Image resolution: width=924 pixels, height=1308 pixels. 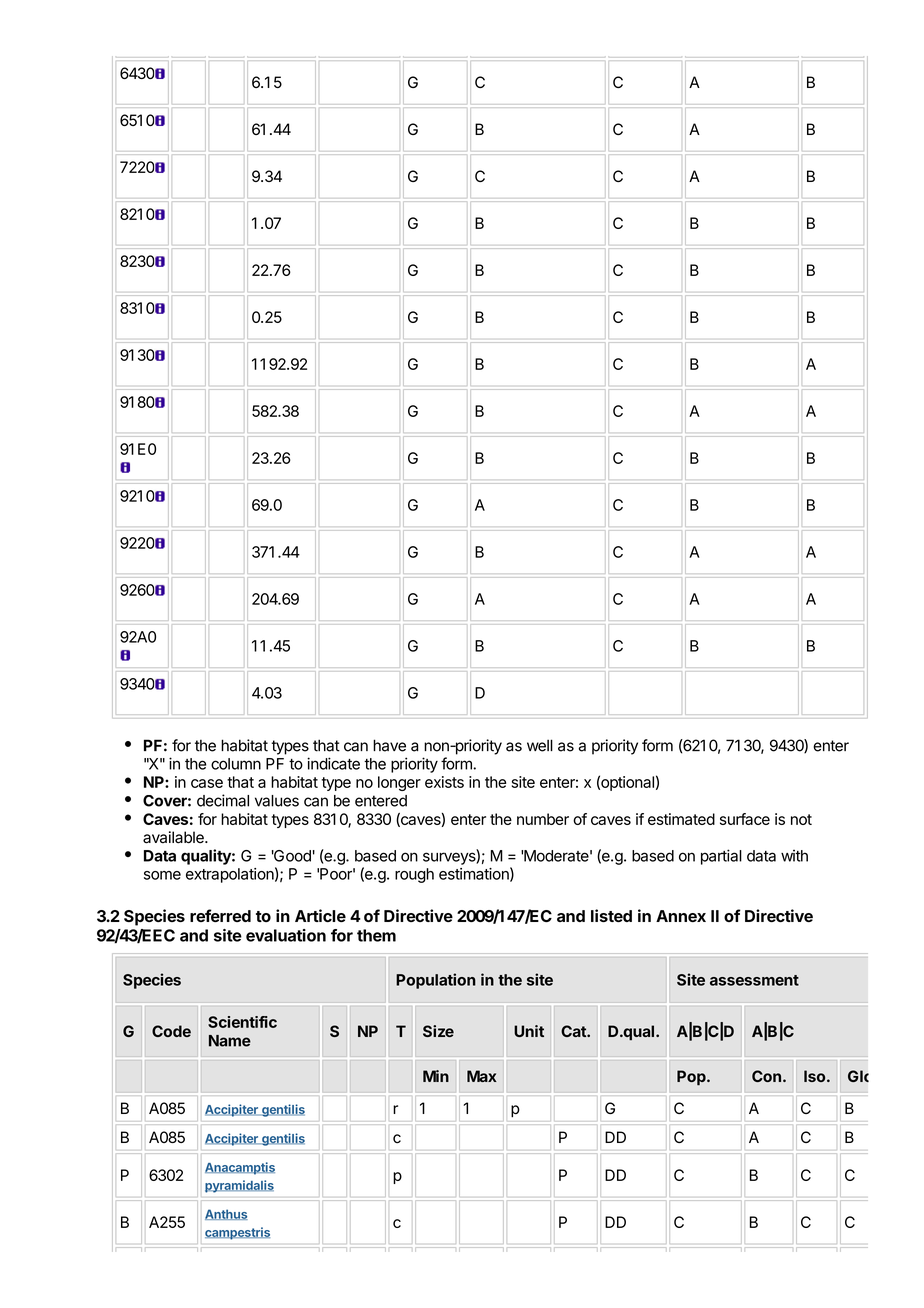 I want to click on surface, so click(x=745, y=819).
